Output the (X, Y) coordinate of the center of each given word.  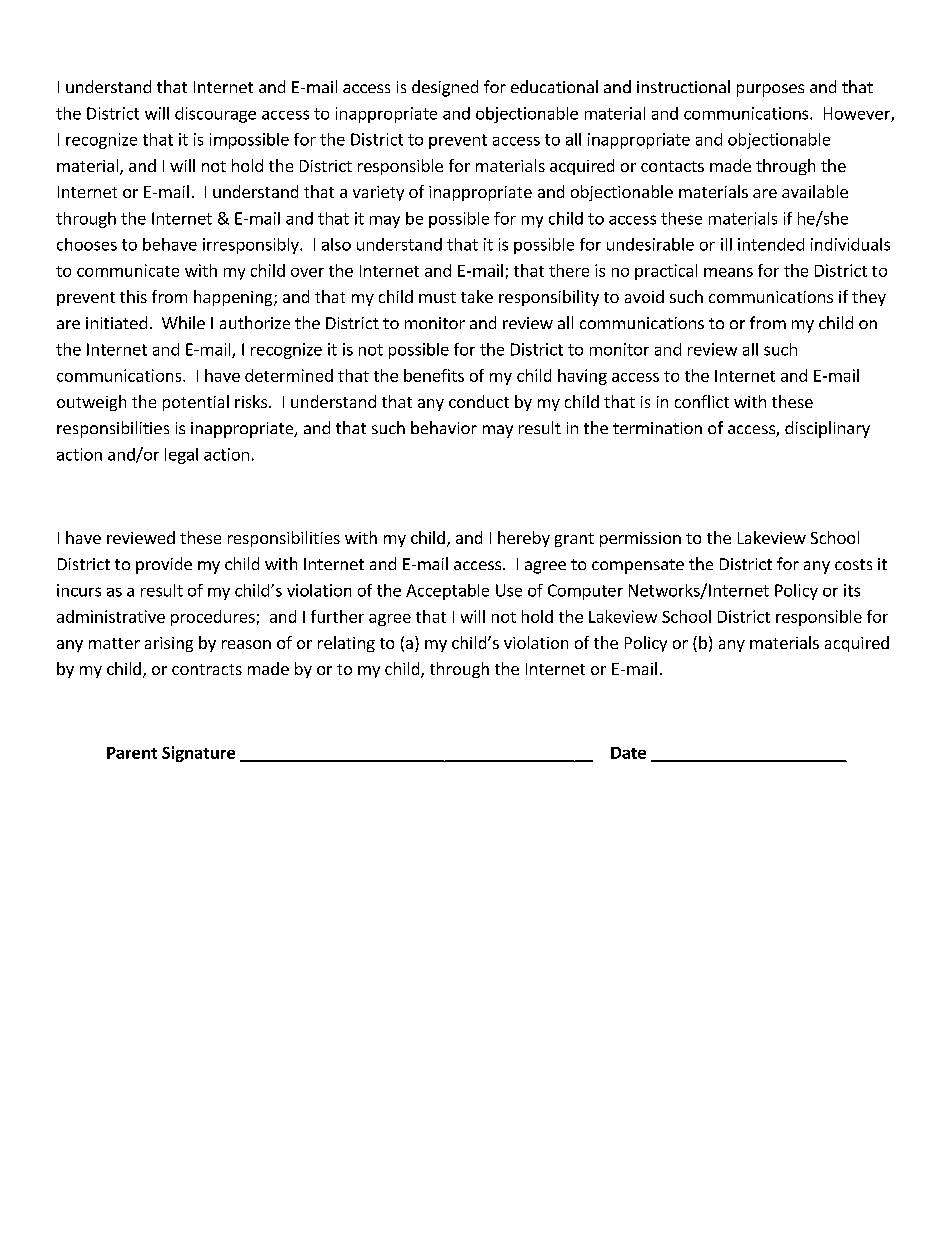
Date (628, 753)
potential (196, 403)
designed (445, 88)
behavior (444, 427)
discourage (215, 115)
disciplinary (827, 429)
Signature (198, 754)
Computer (585, 592)
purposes (770, 90)
